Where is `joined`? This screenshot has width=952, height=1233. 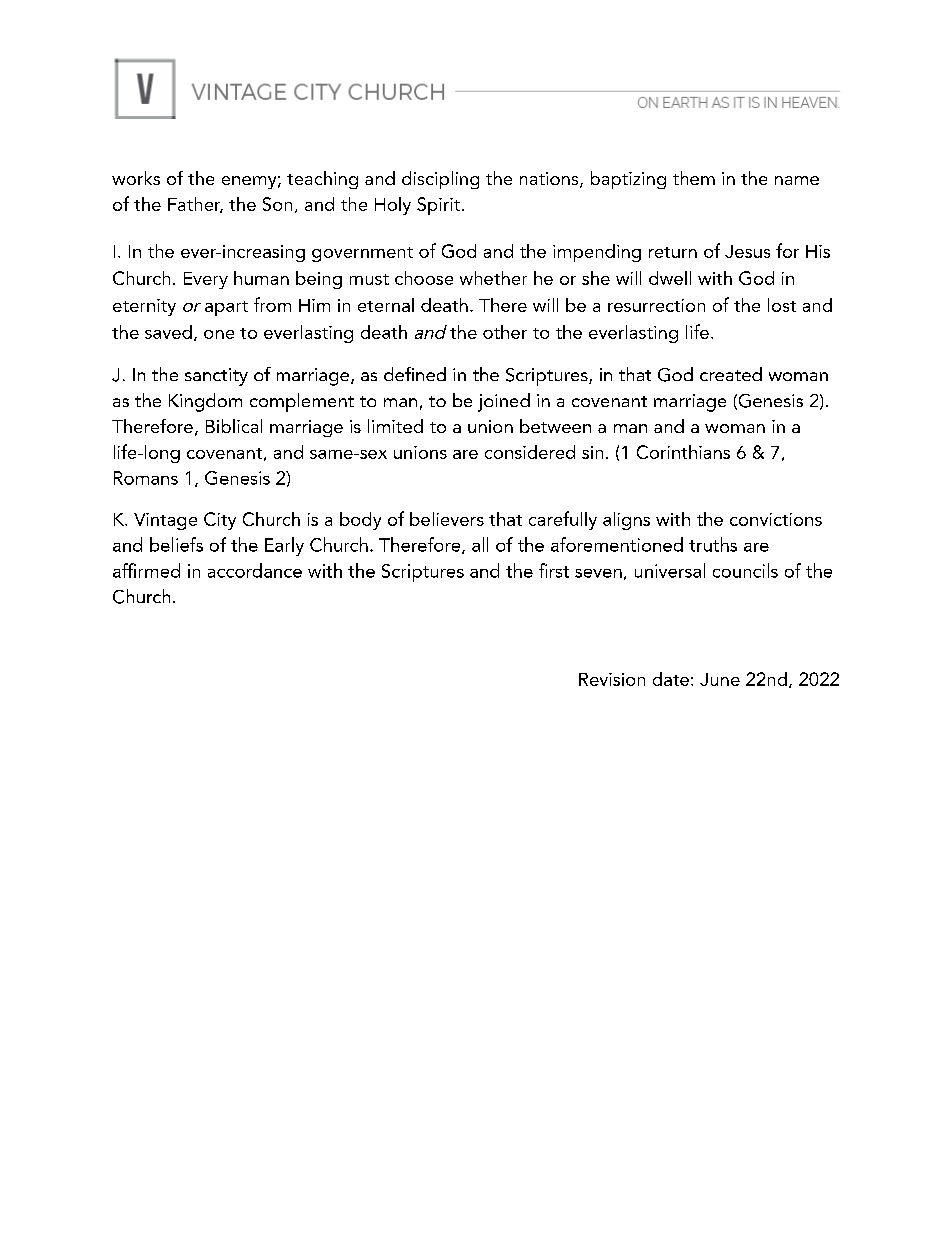 joined is located at coordinates (504, 402).
